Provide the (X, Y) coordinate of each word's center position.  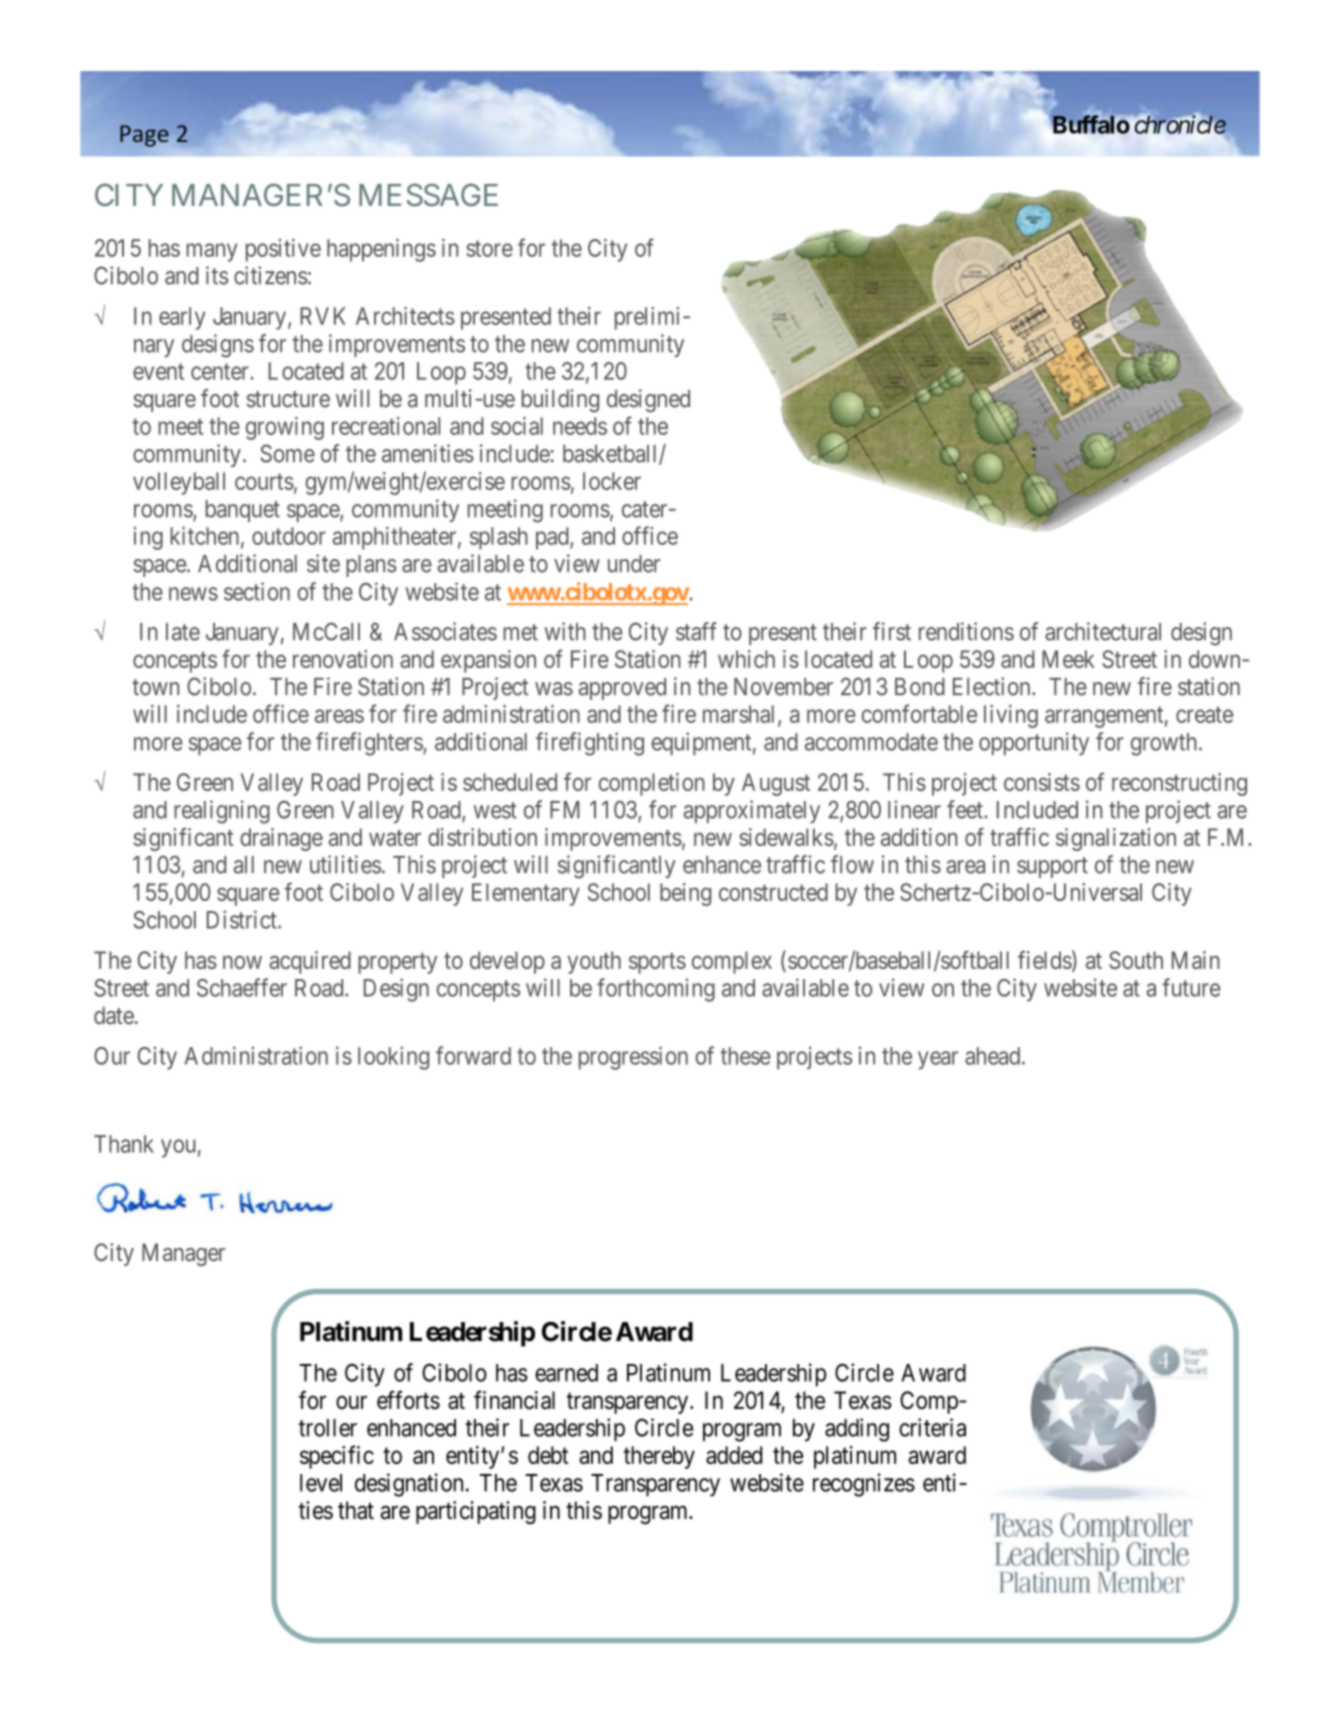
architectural (1103, 631)
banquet (242, 511)
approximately (752, 811)
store (489, 248)
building (560, 400)
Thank (124, 1144)
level (321, 1483)
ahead (994, 1056)
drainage (281, 839)
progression (633, 1058)
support (1052, 867)
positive (283, 250)
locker (612, 481)
